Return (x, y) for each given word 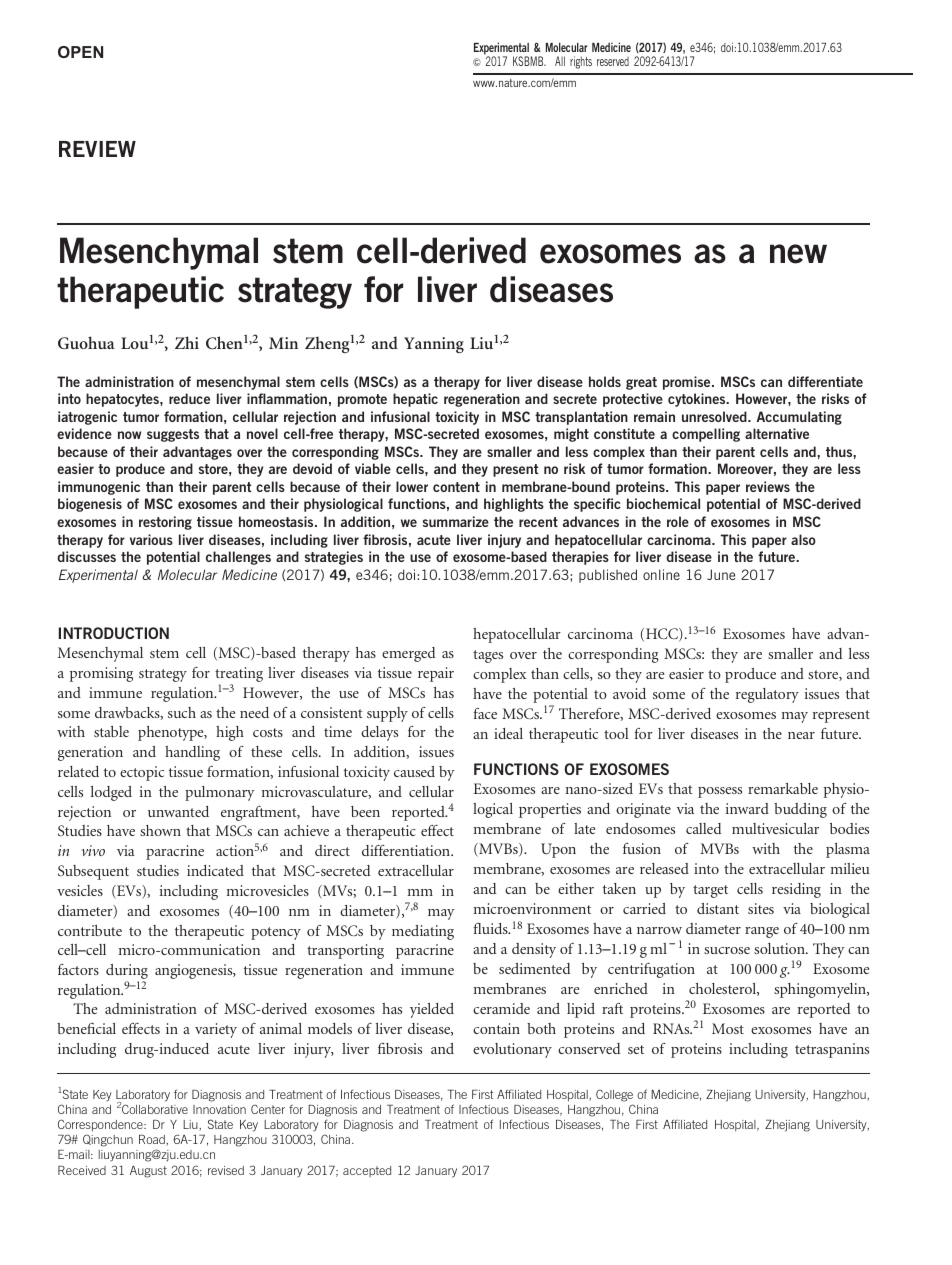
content (456, 487)
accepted (367, 1171)
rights (581, 62)
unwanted (178, 811)
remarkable (783, 788)
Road (153, 1140)
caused (414, 771)
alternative (777, 433)
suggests (173, 435)
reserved (613, 61)
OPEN (80, 52)
